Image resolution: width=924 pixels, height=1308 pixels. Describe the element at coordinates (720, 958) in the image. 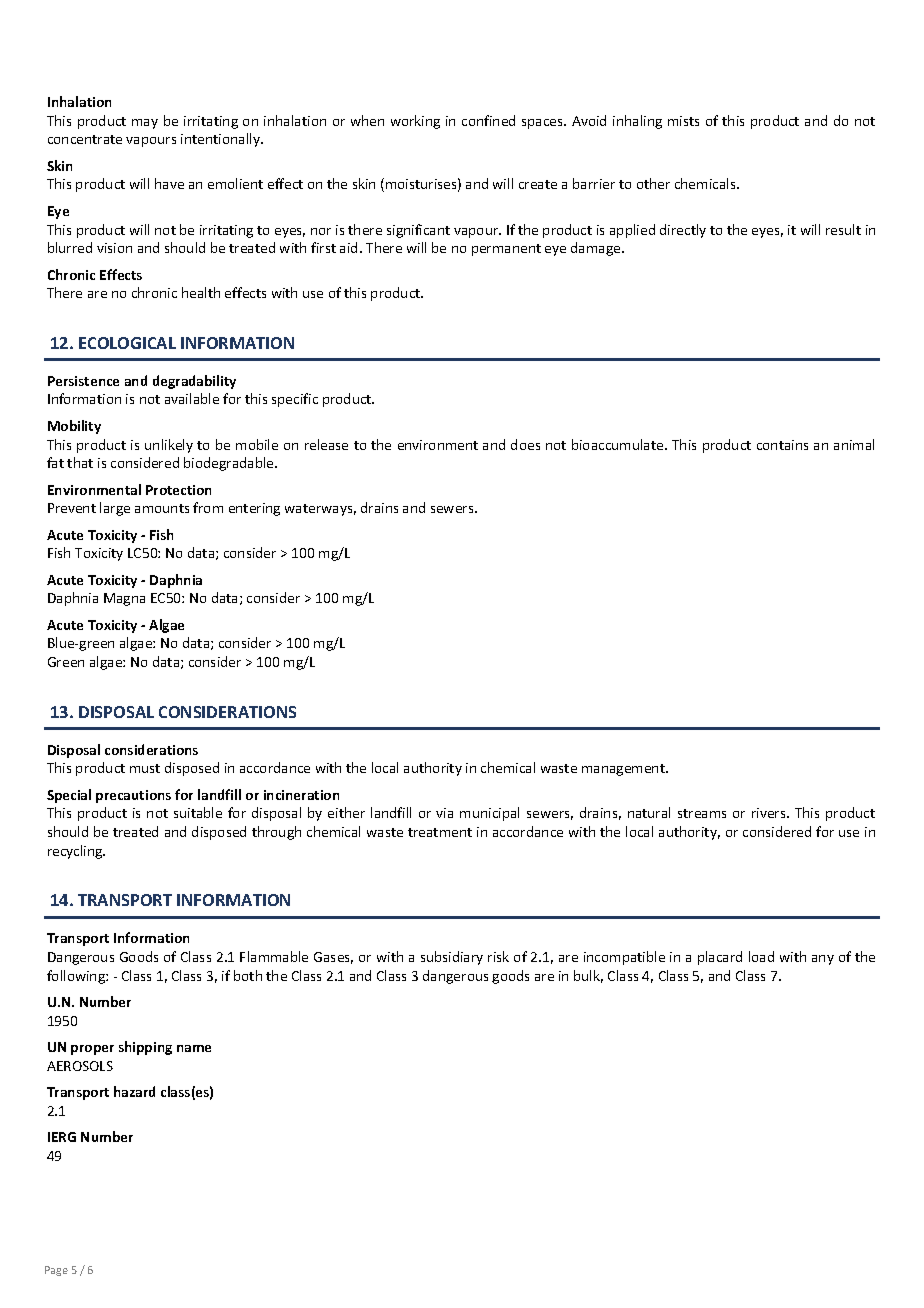

I see `placard` at that location.
